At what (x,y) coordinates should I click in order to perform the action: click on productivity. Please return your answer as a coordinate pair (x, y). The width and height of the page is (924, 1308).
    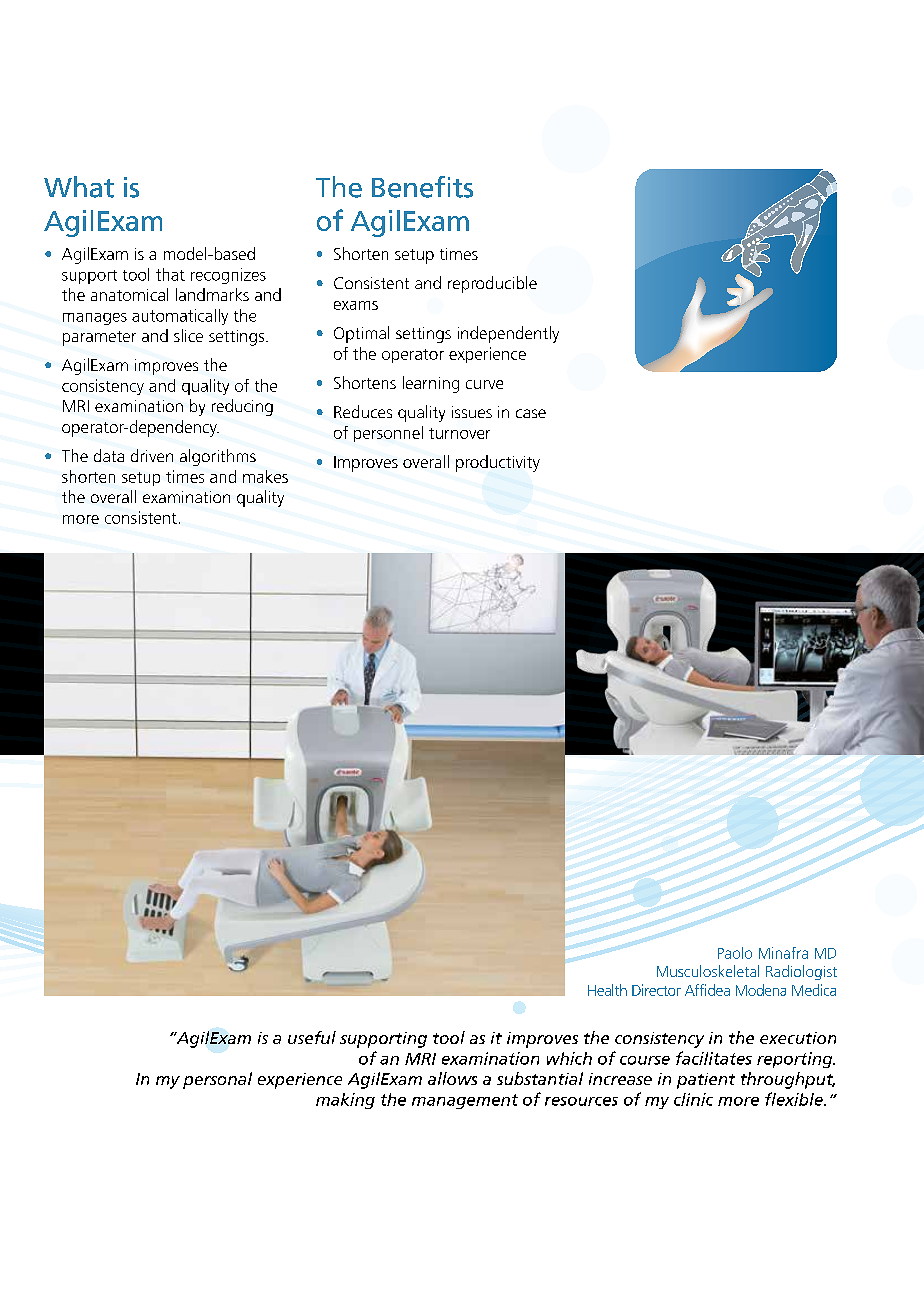
    Looking at the image, I should click on (498, 463).
